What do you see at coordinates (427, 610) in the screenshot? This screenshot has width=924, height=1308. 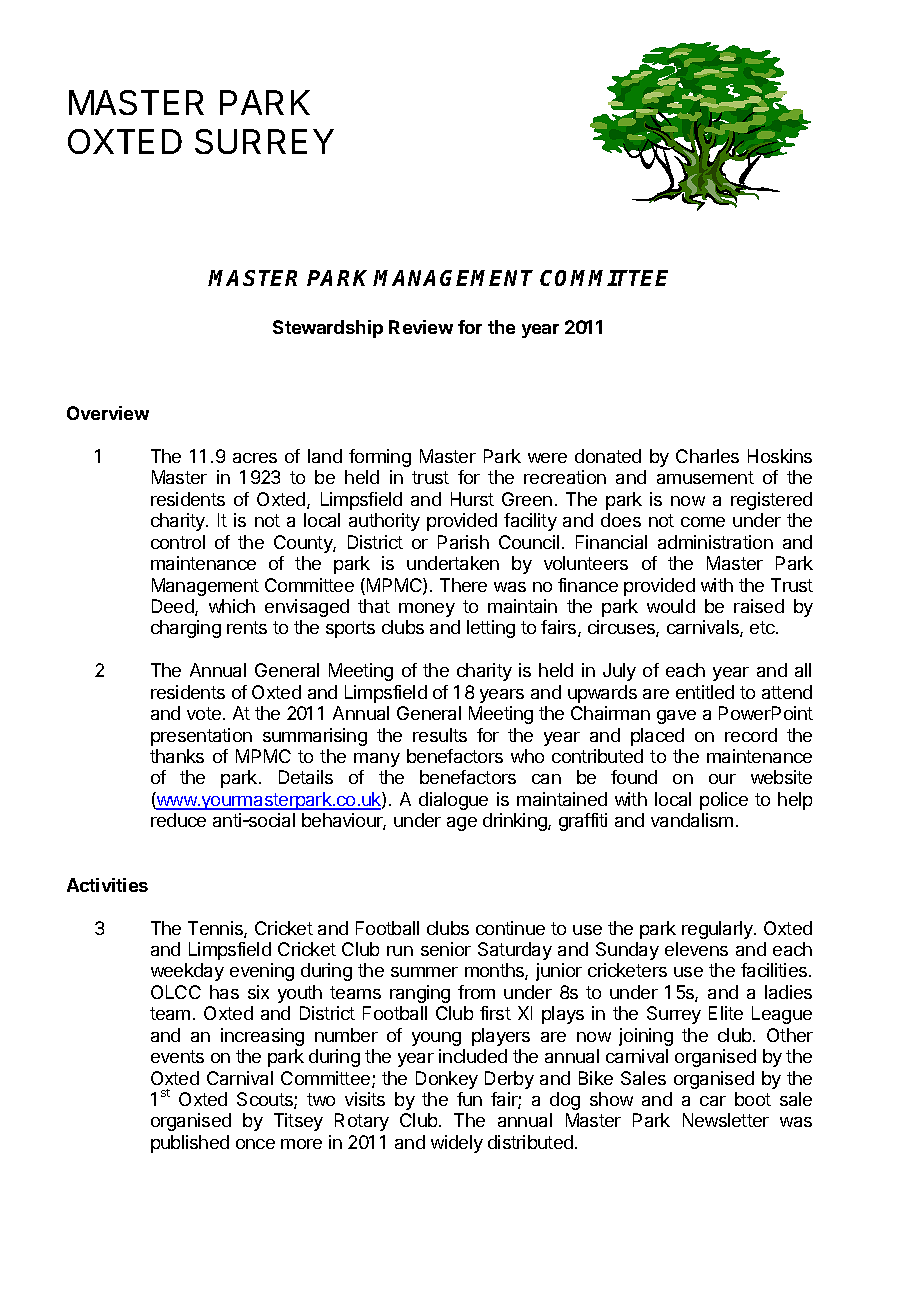 I see `money` at bounding box center [427, 610].
